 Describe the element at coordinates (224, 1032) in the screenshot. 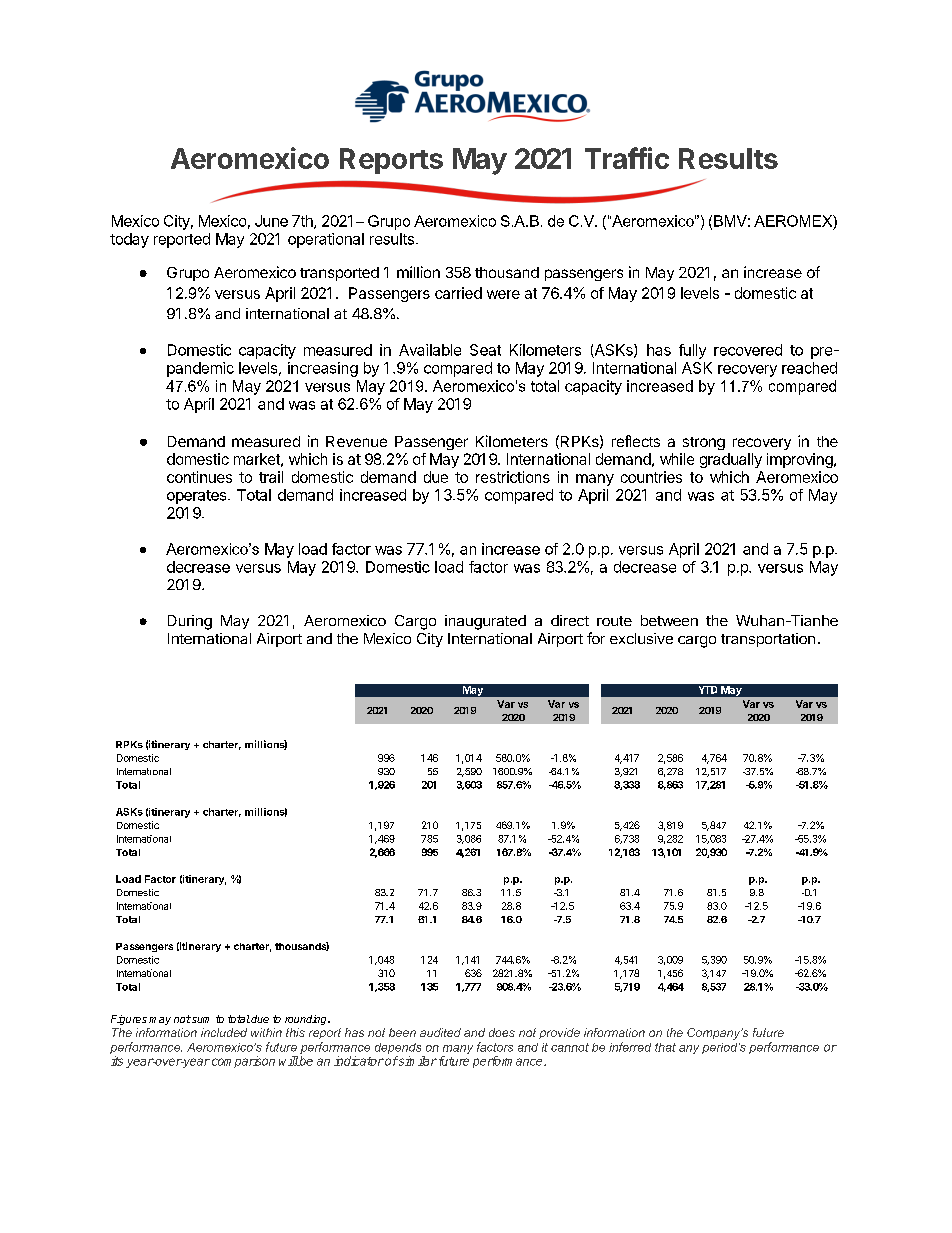

I see `included` at that location.
